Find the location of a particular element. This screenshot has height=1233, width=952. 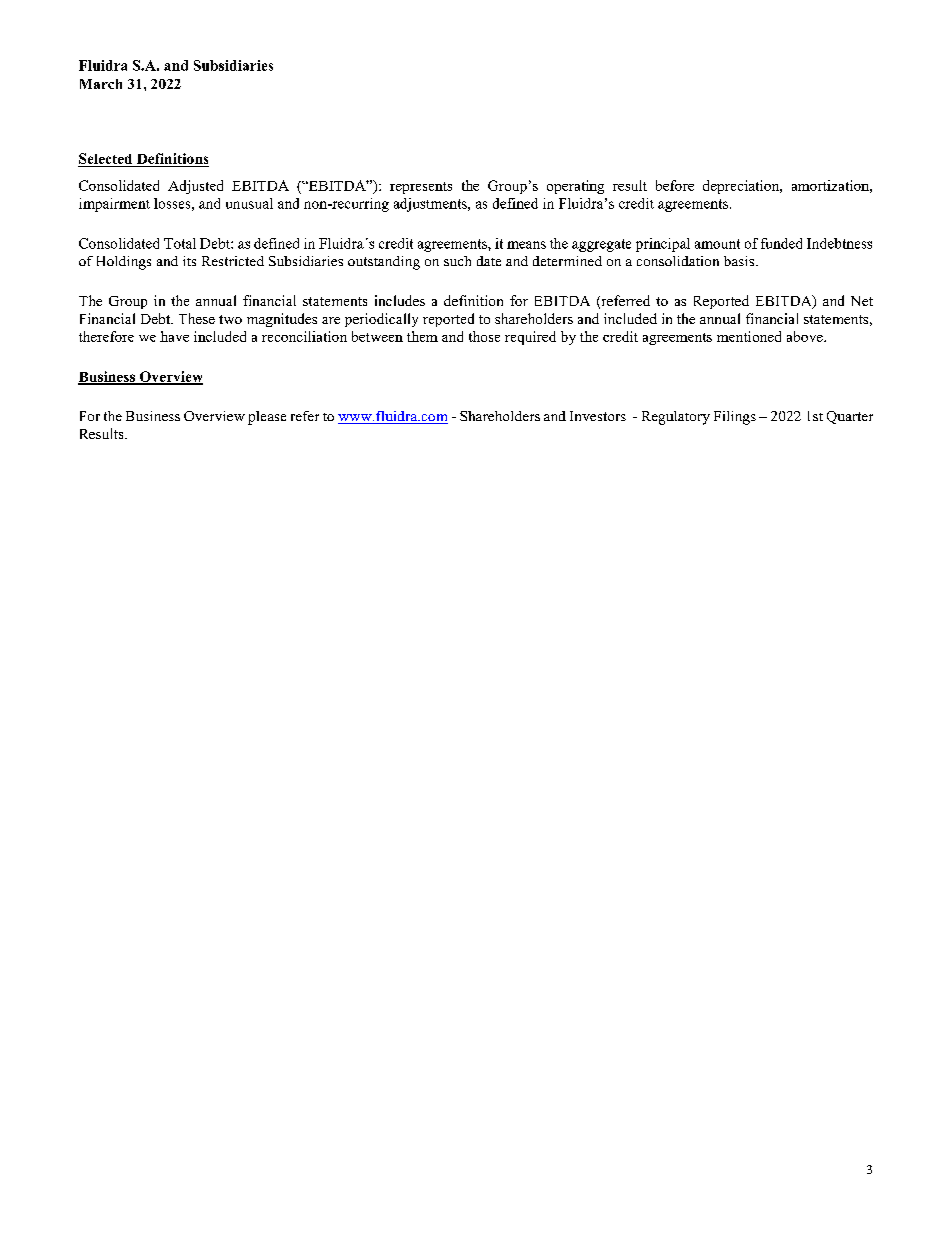

Adjusted is located at coordinates (195, 187).
